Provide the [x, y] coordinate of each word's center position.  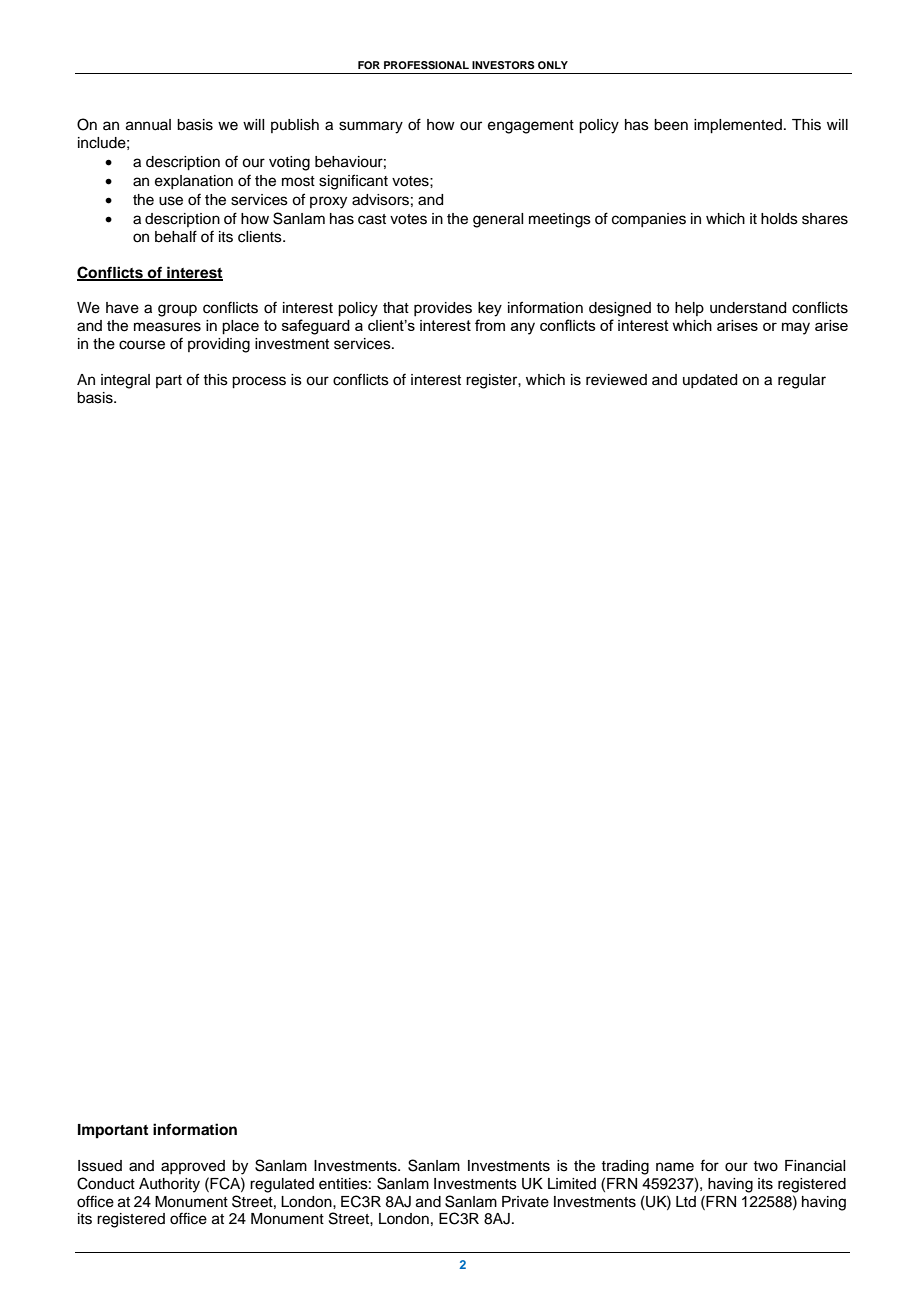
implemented [738, 126]
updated [710, 381]
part [169, 381]
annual [148, 125]
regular [802, 381]
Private [525, 1202]
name [675, 1167]
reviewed [616, 380]
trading [625, 1167]
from [490, 325]
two [765, 1166]
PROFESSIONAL [426, 65]
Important [113, 1131]
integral [125, 381]
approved [193, 1167]
